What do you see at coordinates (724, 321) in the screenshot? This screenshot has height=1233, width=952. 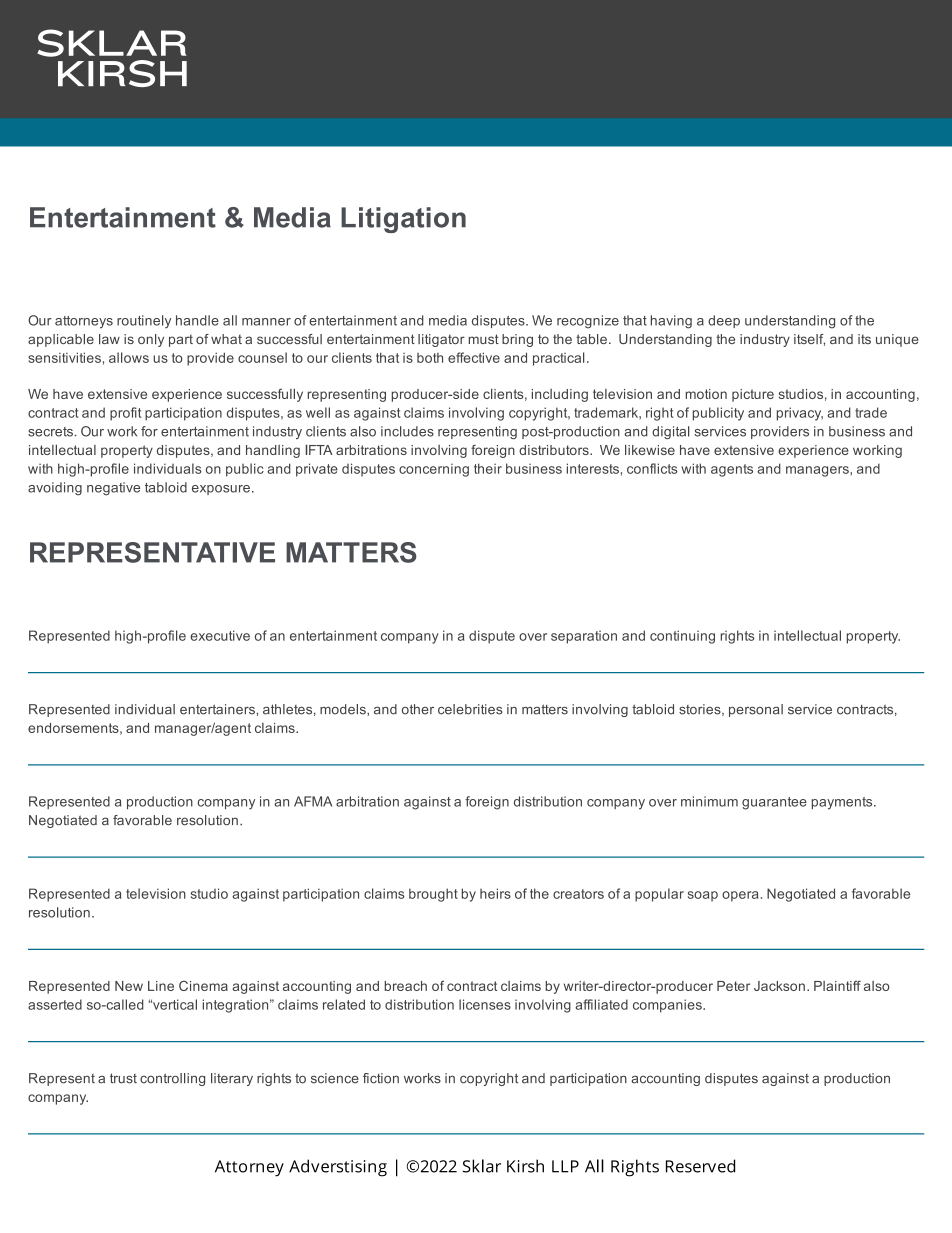 I see `deep` at bounding box center [724, 321].
